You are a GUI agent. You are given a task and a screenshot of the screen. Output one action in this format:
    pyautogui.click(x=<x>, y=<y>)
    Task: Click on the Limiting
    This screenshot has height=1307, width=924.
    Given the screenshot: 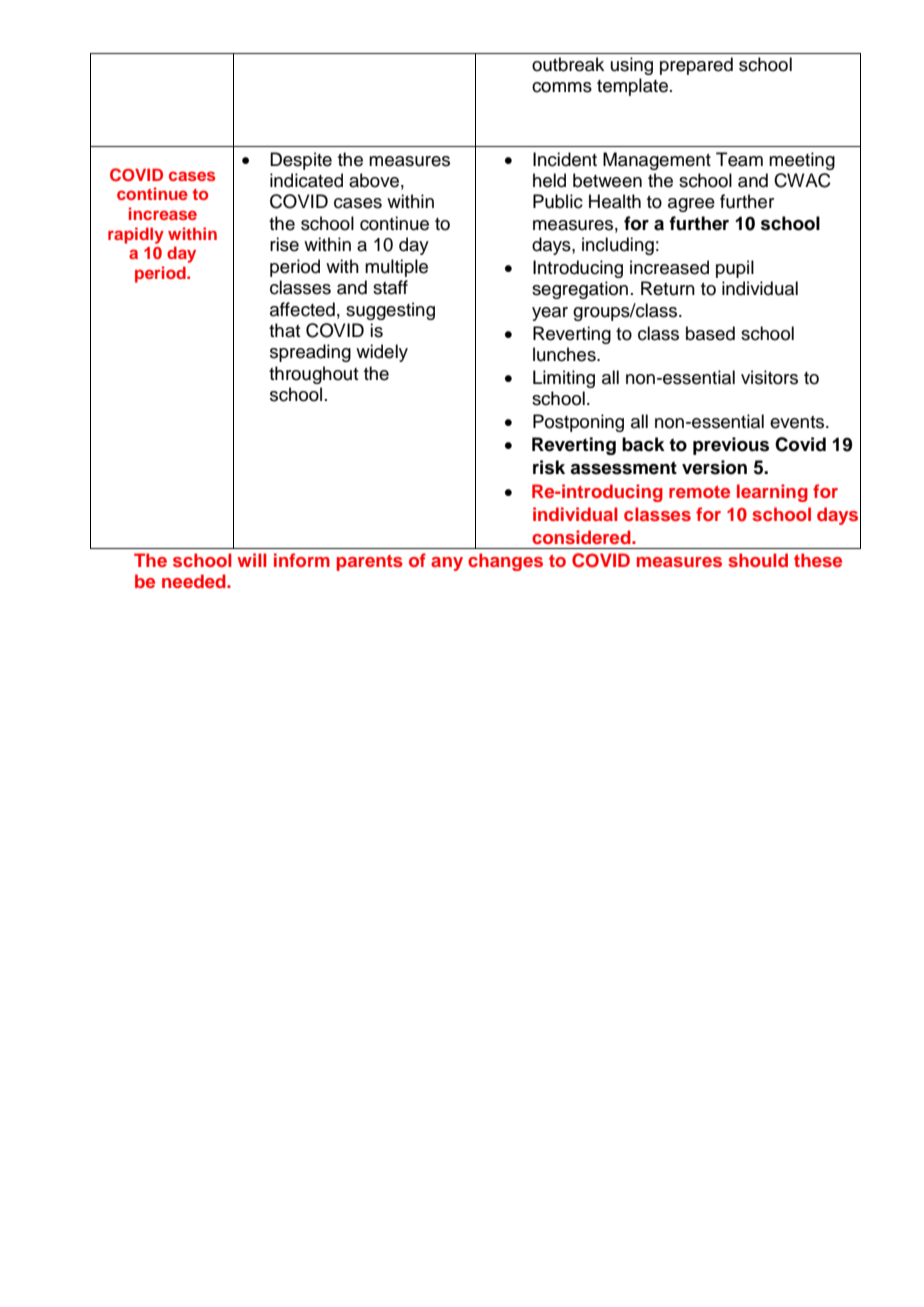 What is the action you would take?
    pyautogui.click(x=564, y=379)
